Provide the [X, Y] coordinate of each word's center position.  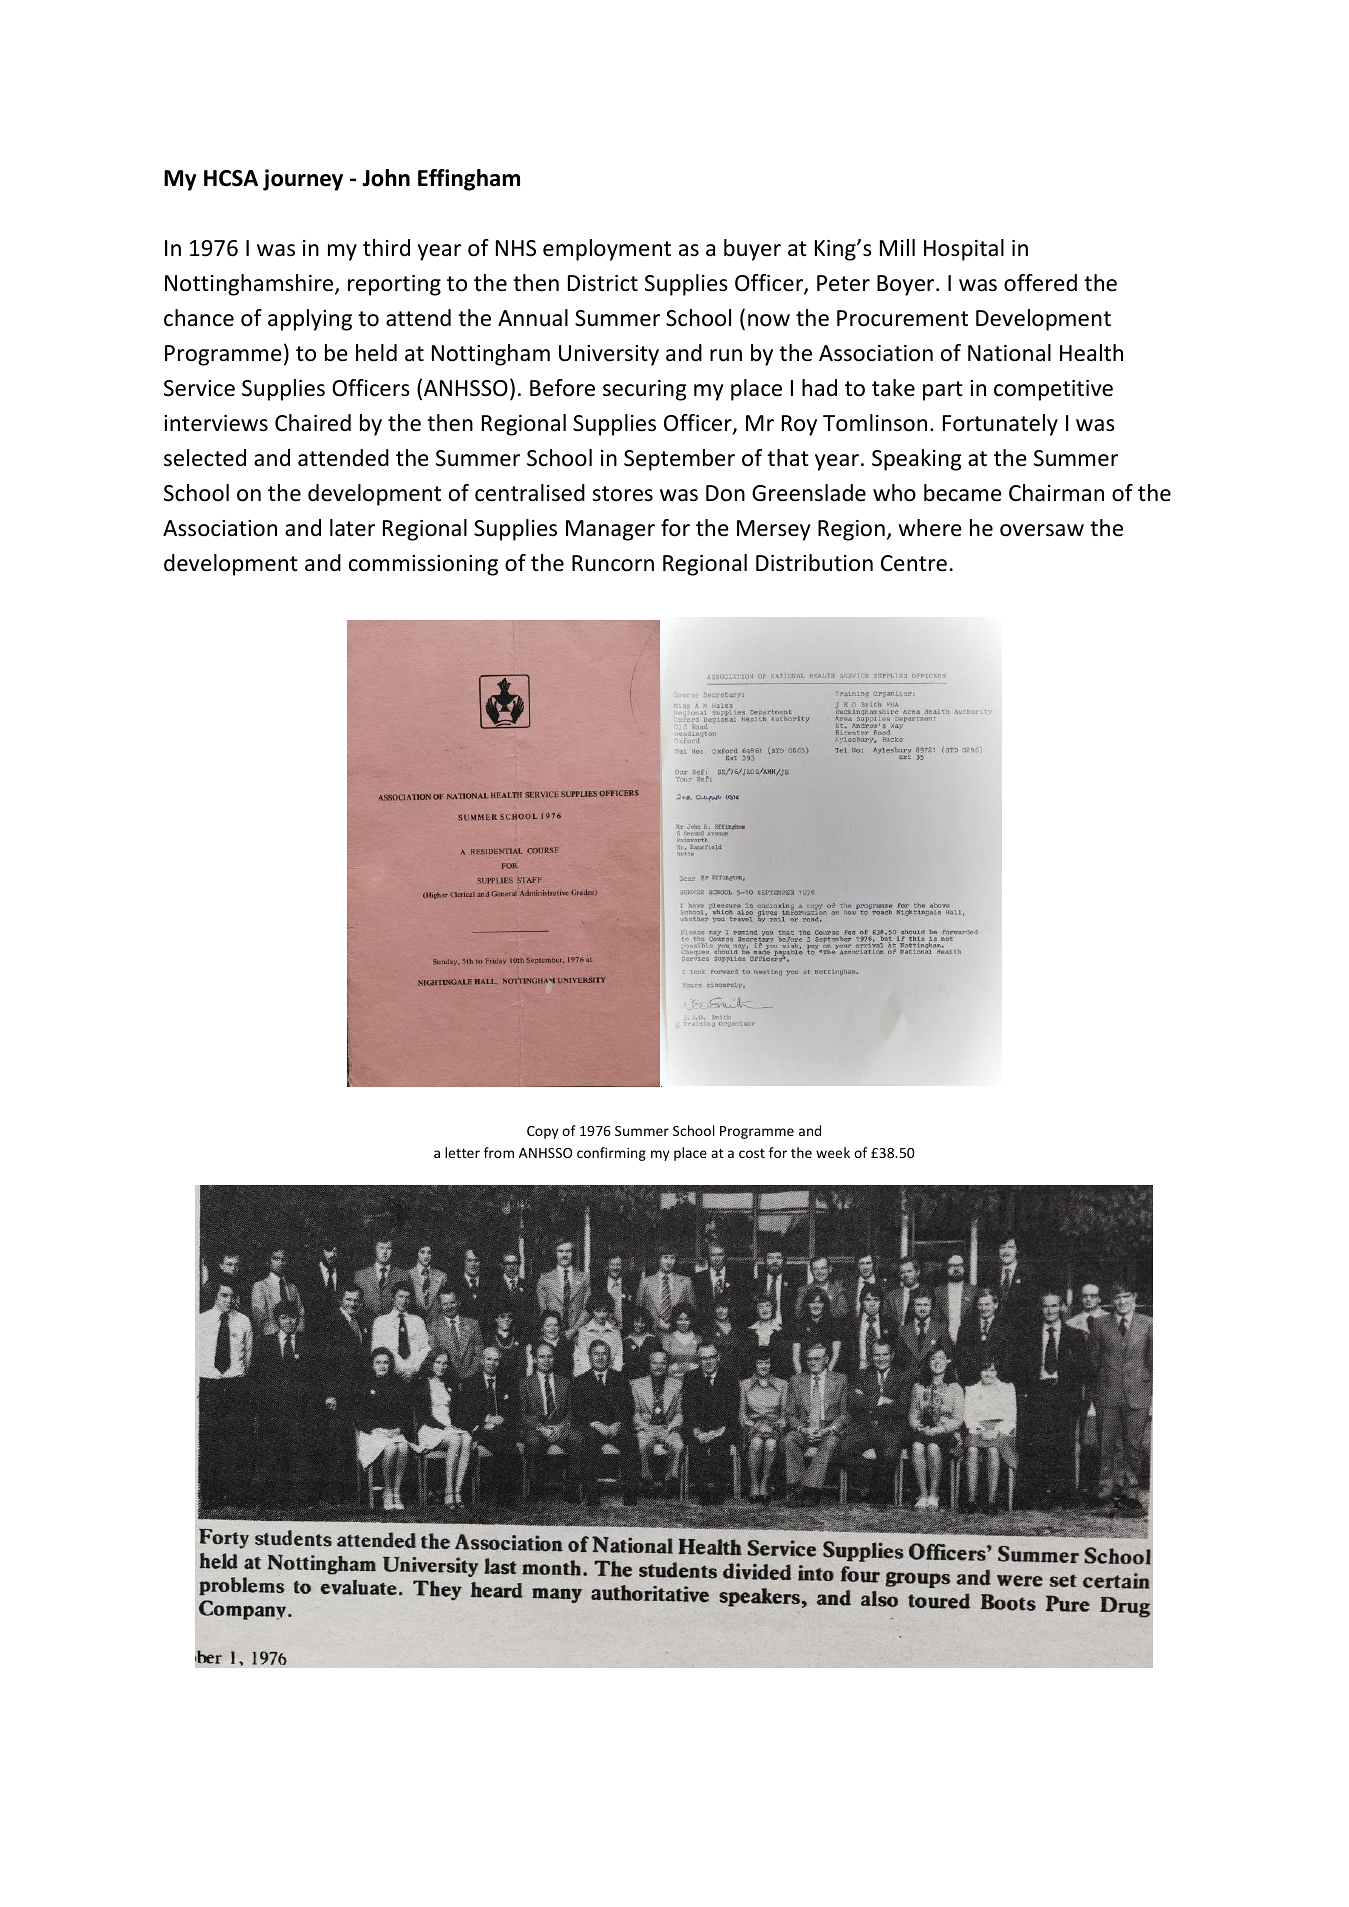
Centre [914, 563]
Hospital [964, 250]
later [352, 528]
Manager [610, 530]
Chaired [313, 423]
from [499, 1152]
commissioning [423, 565]
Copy [542, 1132]
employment [607, 250]
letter [462, 1152]
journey [303, 180]
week [833, 1152]
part [943, 391]
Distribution [814, 563]
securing [645, 390]
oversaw [1042, 530]
